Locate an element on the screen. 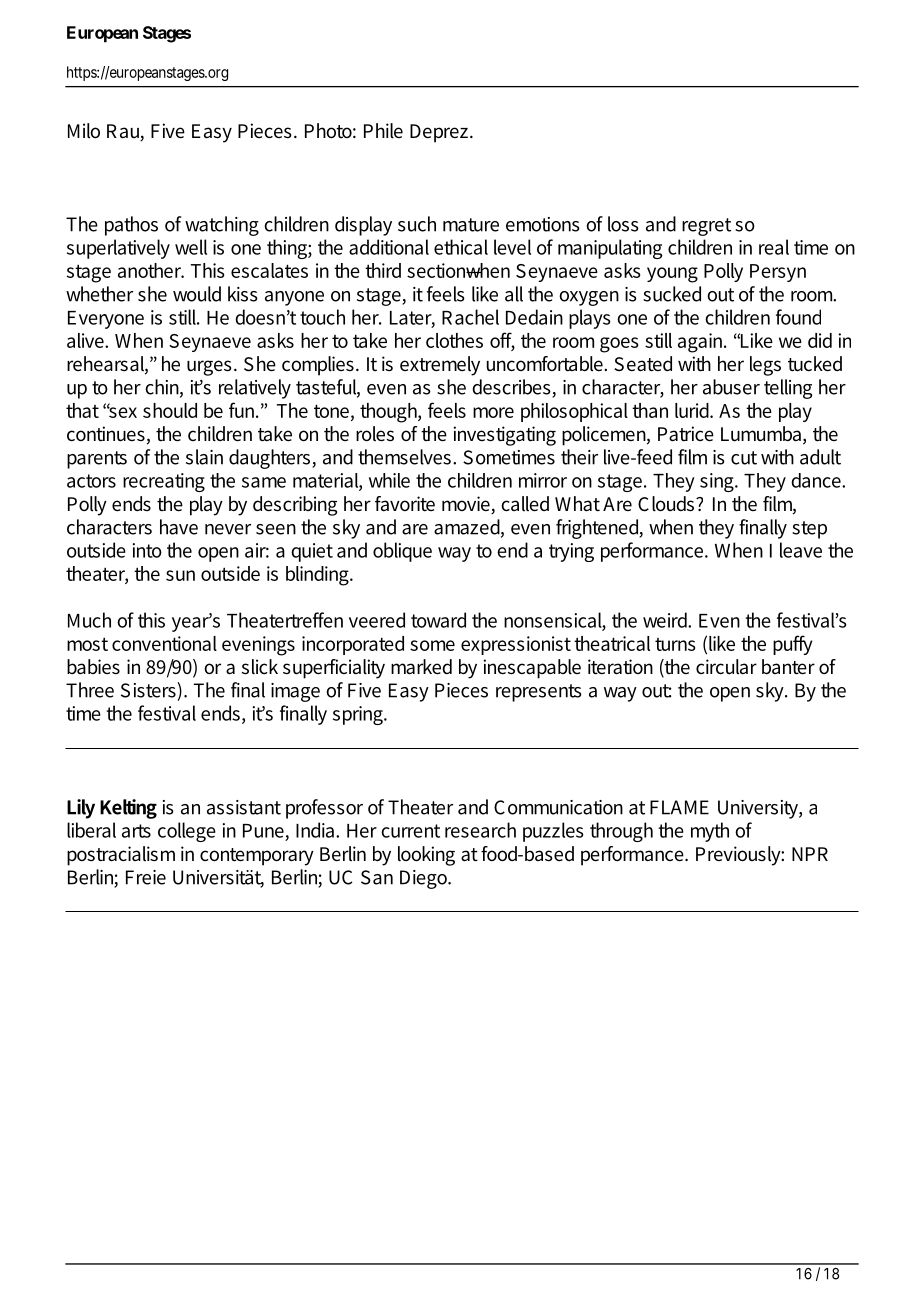 This screenshot has height=1308, width=924. circular is located at coordinates (726, 667).
